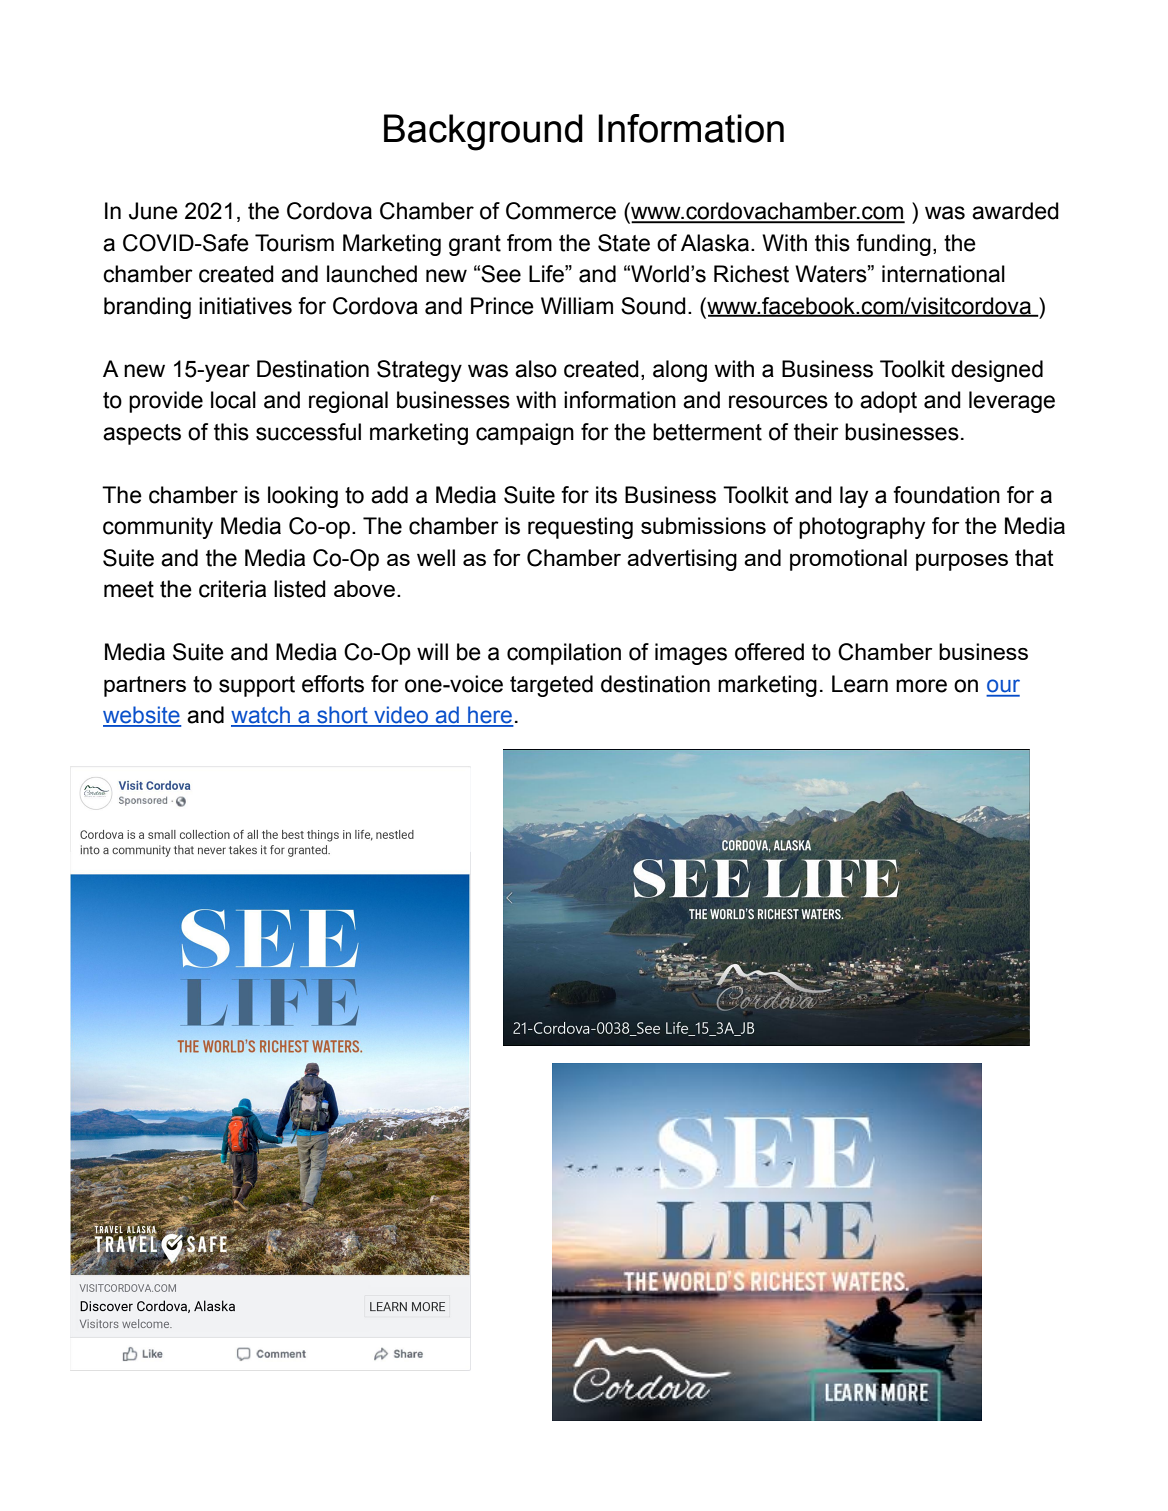 The height and width of the screenshot is (1511, 1168). I want to click on adopt, so click(888, 402).
